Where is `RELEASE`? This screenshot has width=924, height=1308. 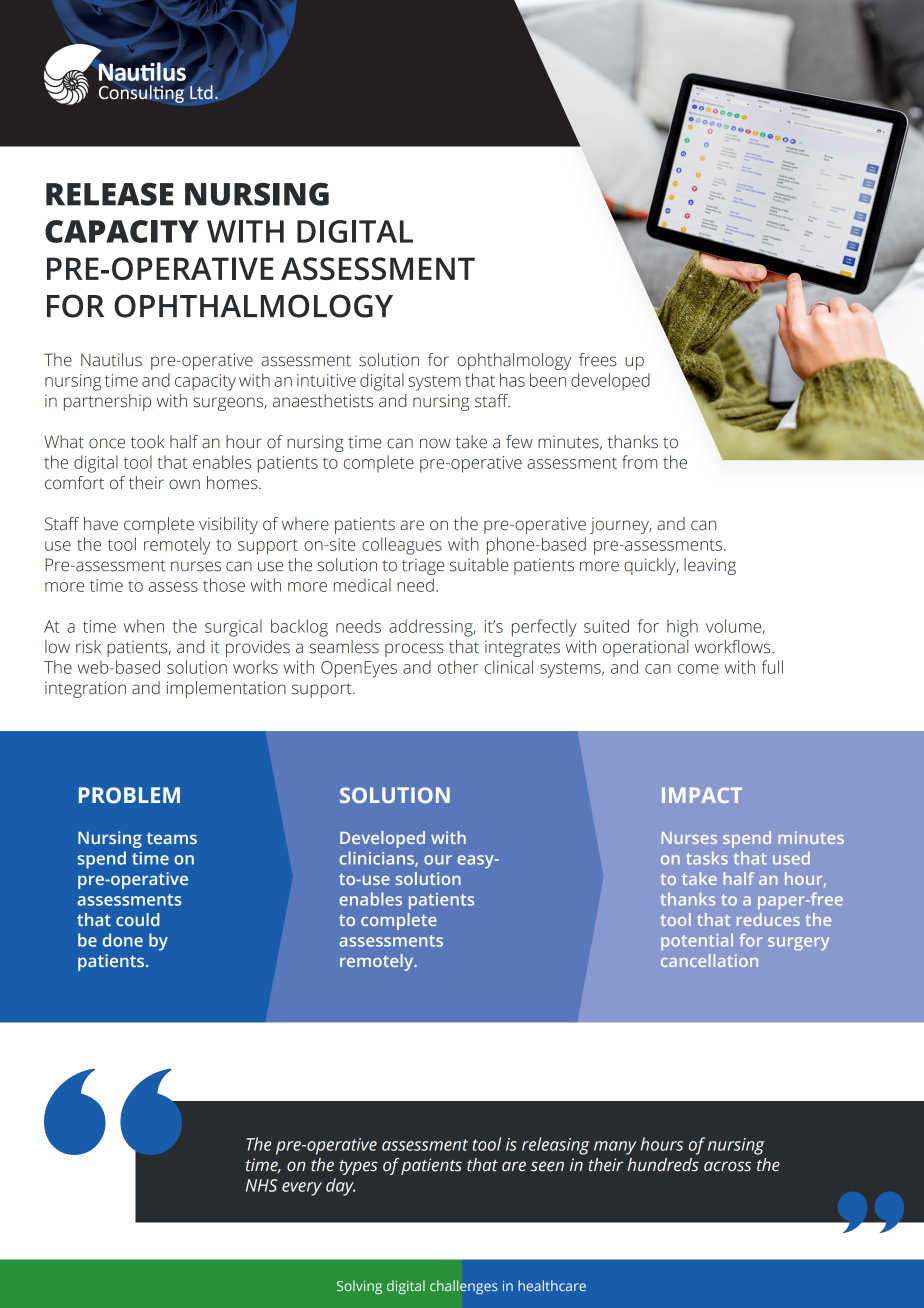
RELEASE is located at coordinates (109, 194).
